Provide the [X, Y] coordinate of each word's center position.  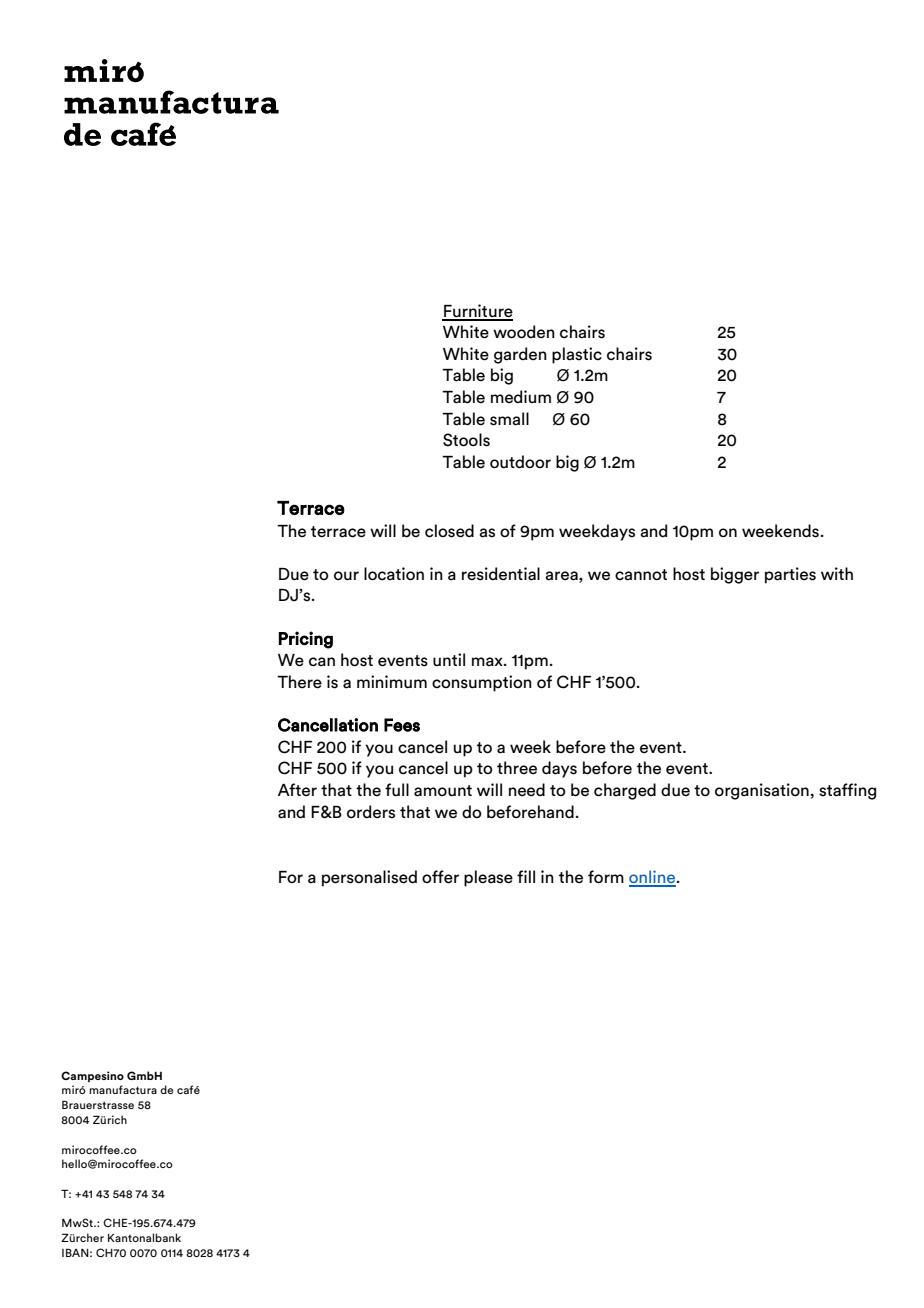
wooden [524, 332]
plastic [577, 355]
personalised [369, 878]
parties [790, 575]
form [606, 877]
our [346, 576]
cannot [641, 575]
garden [520, 355]
